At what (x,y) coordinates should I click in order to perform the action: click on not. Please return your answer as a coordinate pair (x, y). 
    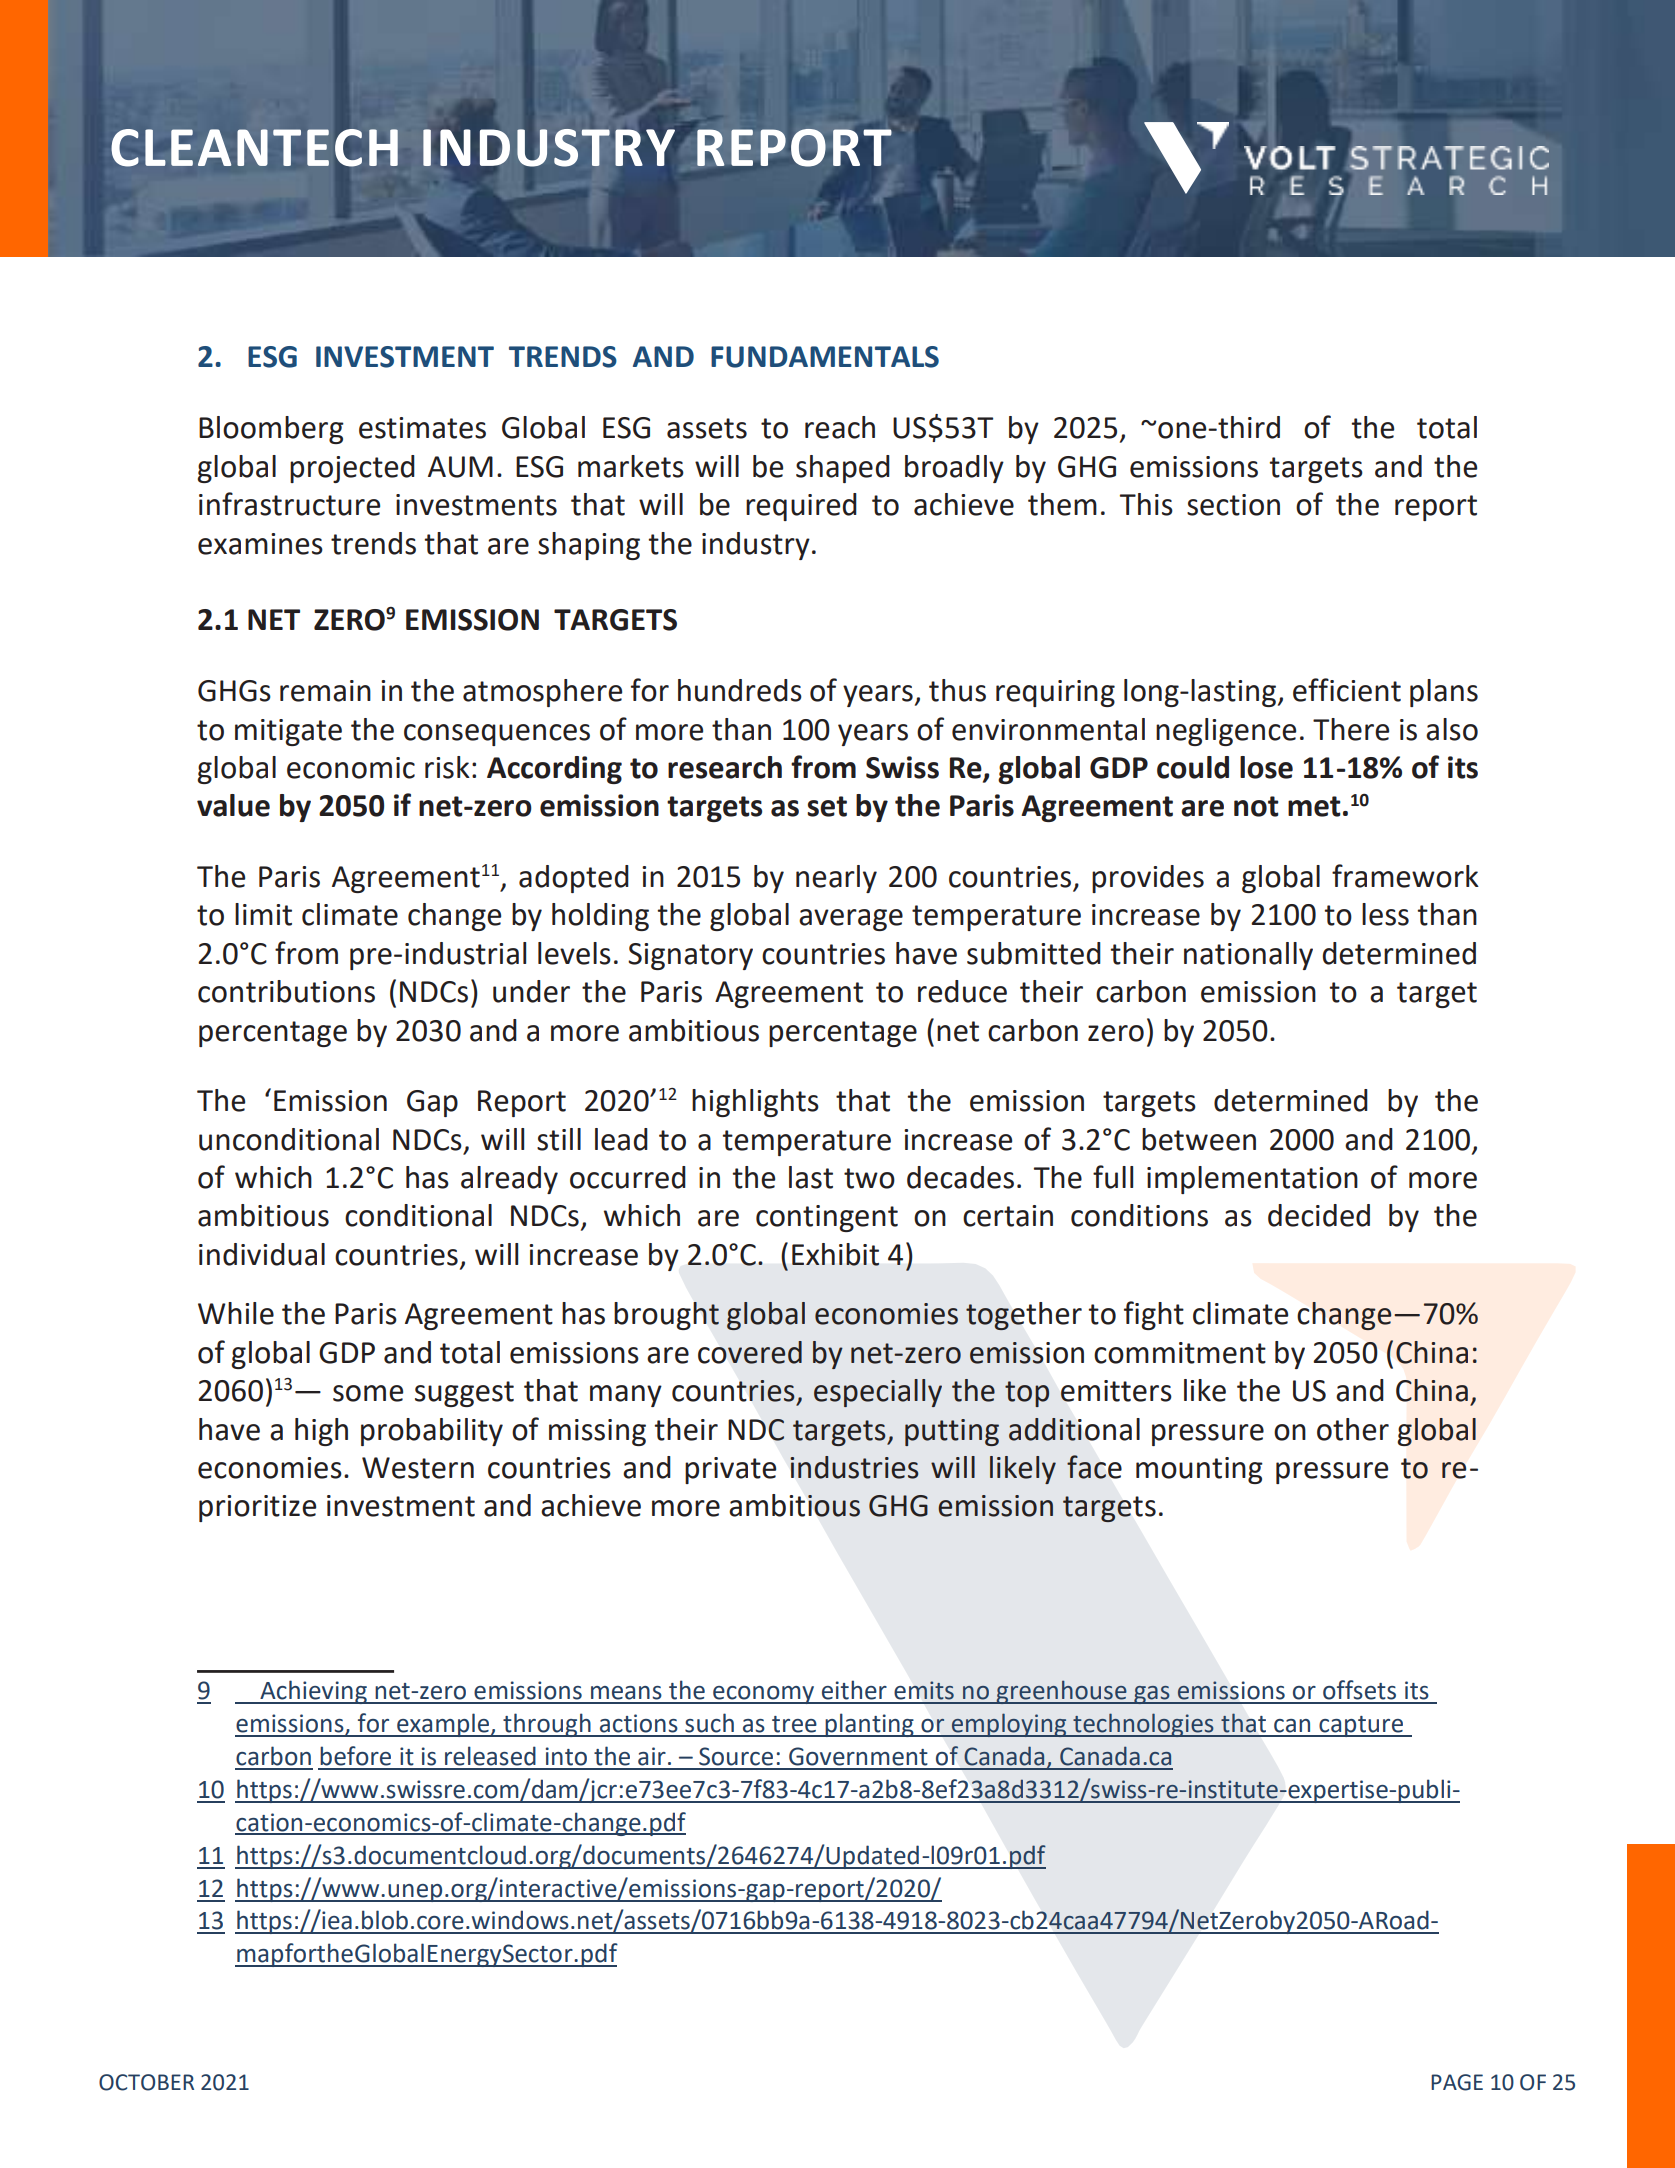
    Looking at the image, I should click on (1256, 806).
